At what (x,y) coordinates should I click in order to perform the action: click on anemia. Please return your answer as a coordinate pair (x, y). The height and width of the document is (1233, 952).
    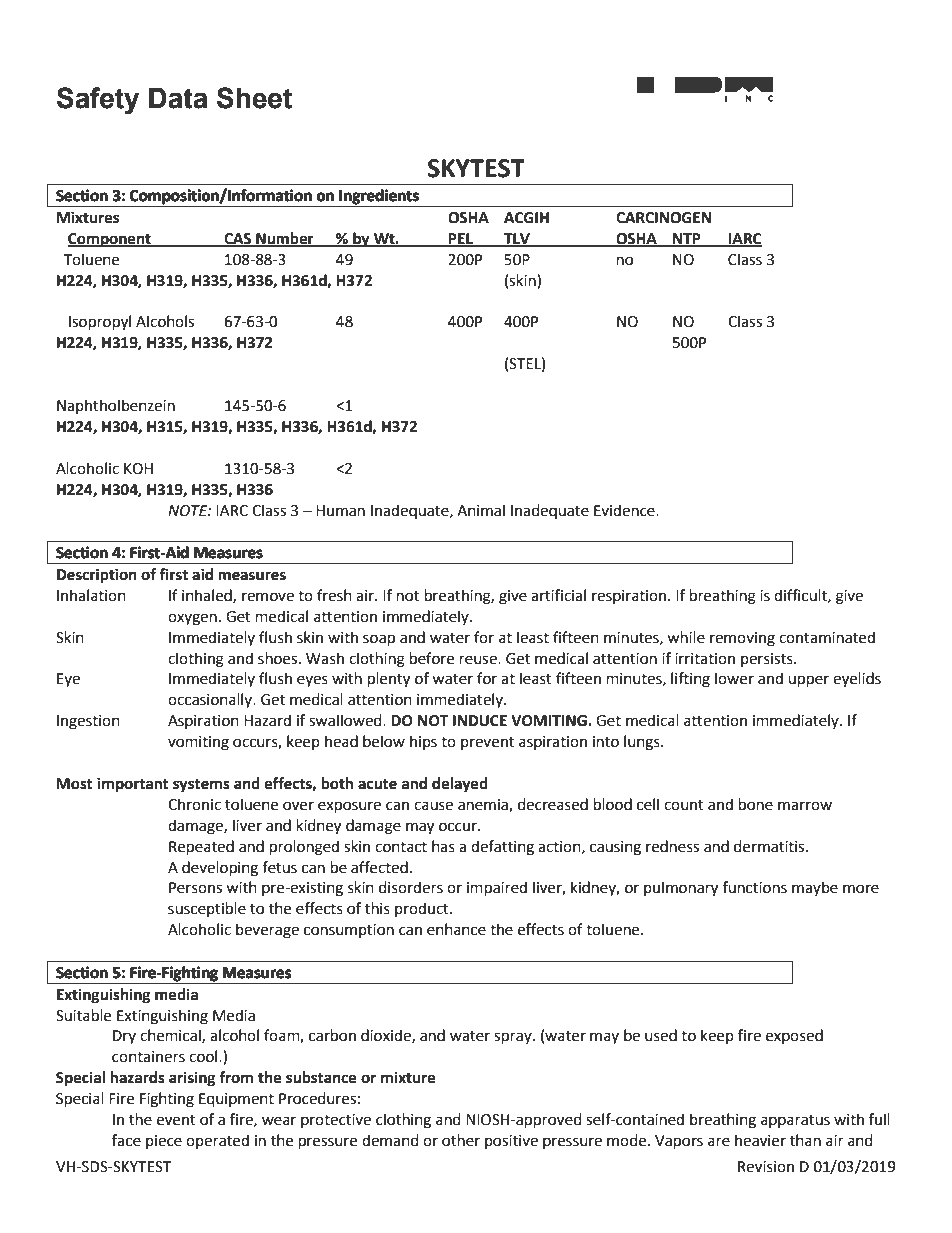
    Looking at the image, I should click on (484, 805).
